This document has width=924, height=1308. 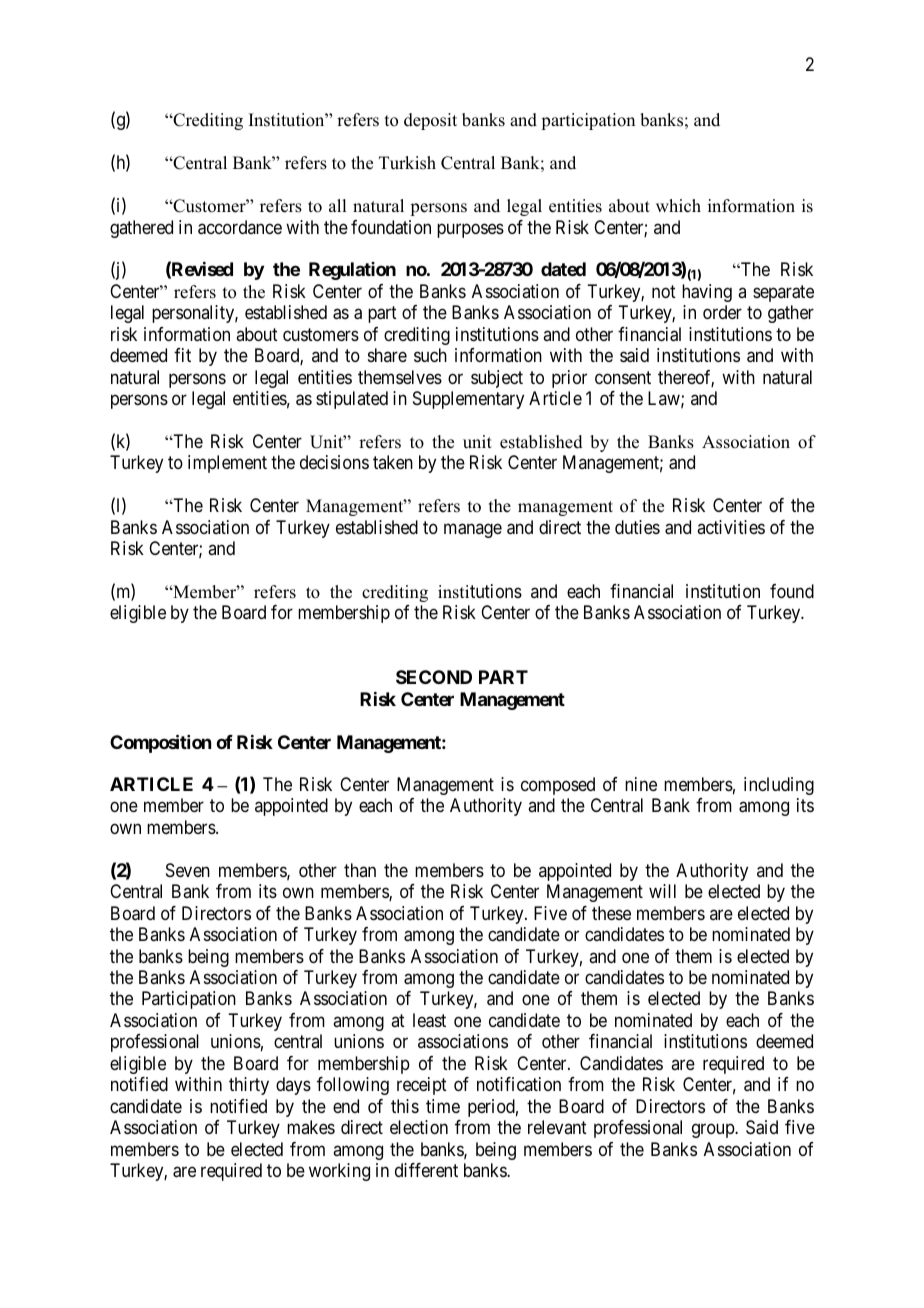 What do you see at coordinates (430, 355) in the document?
I see `such` at bounding box center [430, 355].
